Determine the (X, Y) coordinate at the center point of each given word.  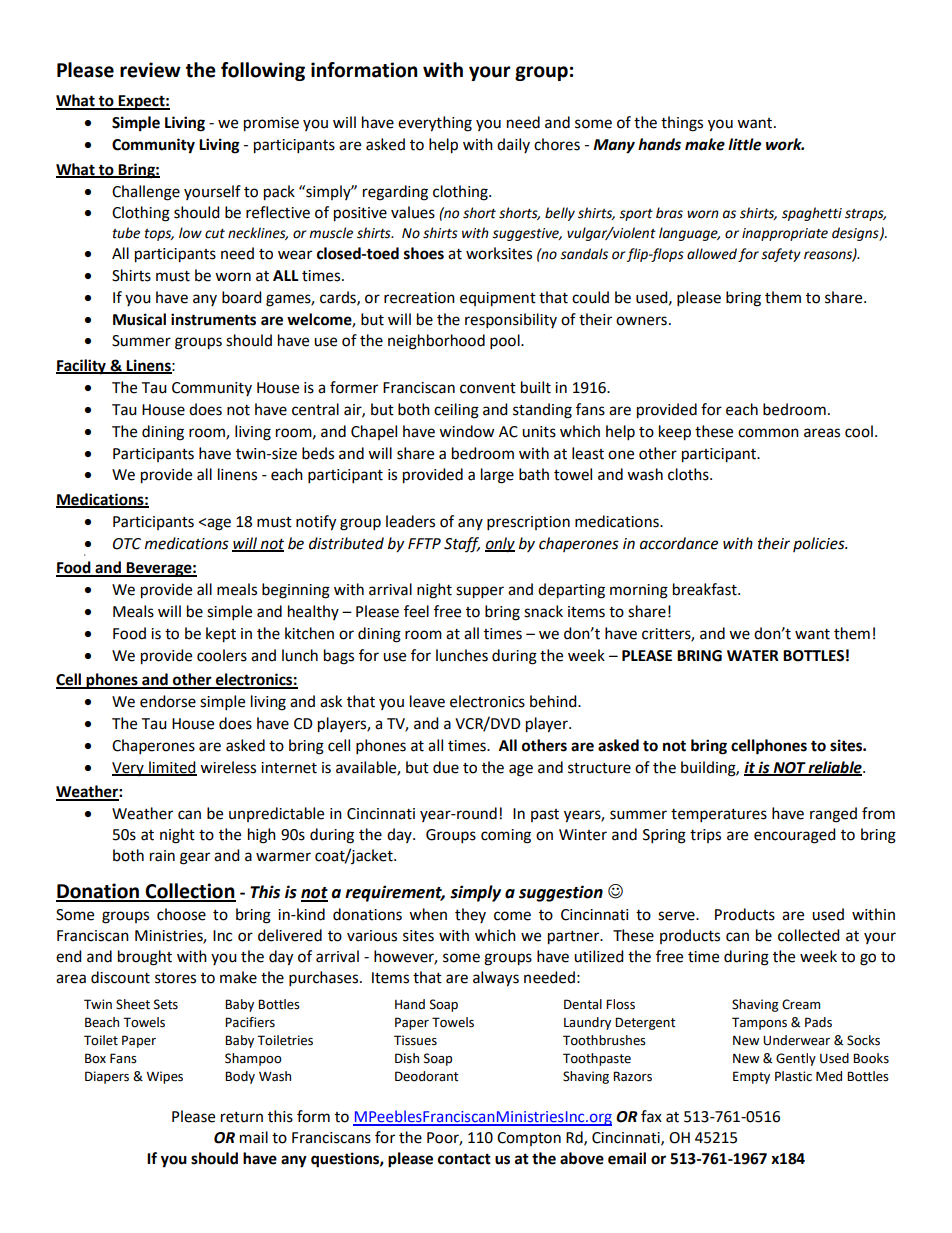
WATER (753, 655)
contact (464, 1159)
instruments (213, 319)
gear (195, 858)
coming (506, 836)
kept (221, 635)
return (242, 1117)
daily (513, 145)
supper (480, 592)
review (150, 70)
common (768, 433)
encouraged (795, 836)
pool (506, 342)
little (744, 144)
